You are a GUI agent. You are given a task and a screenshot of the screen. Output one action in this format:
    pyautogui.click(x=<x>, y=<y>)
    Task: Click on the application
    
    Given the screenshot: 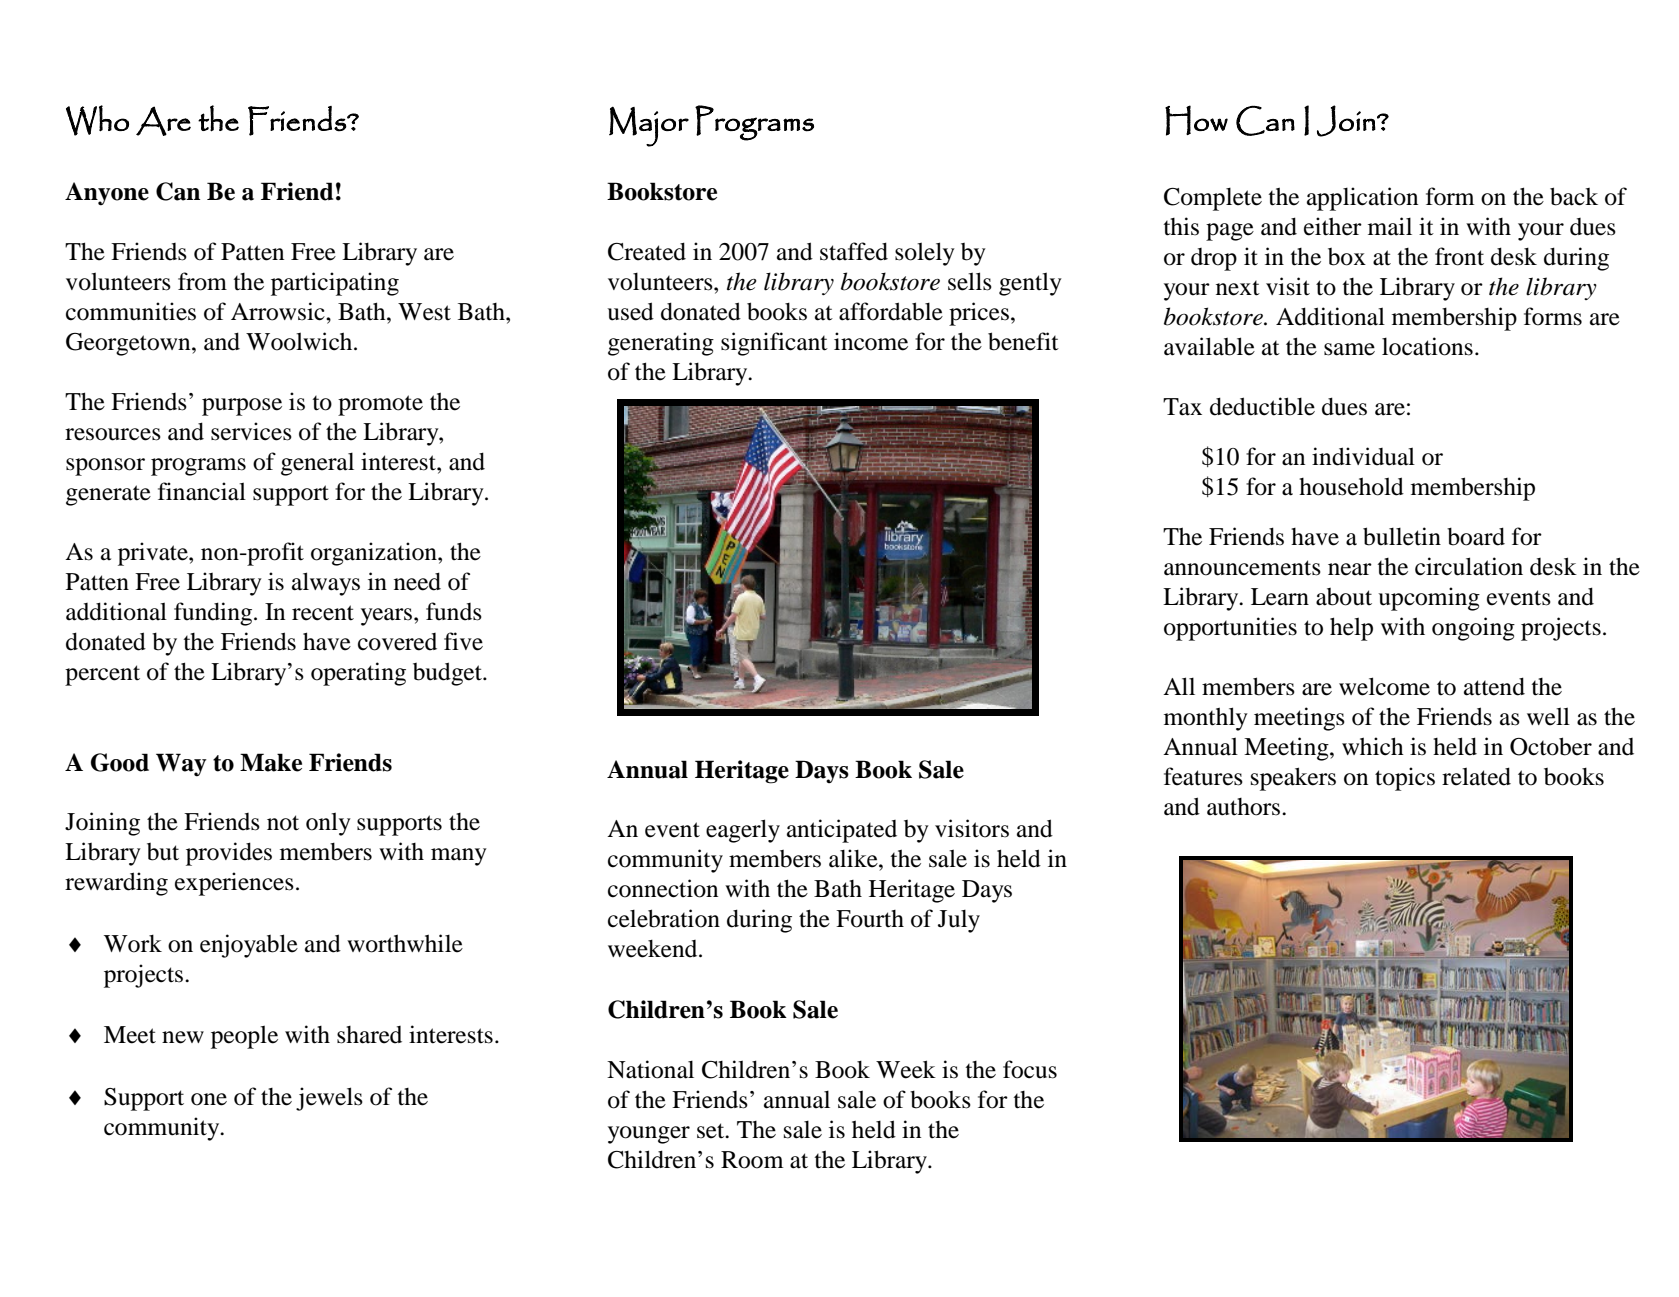 What is the action you would take?
    pyautogui.click(x=1362, y=199)
